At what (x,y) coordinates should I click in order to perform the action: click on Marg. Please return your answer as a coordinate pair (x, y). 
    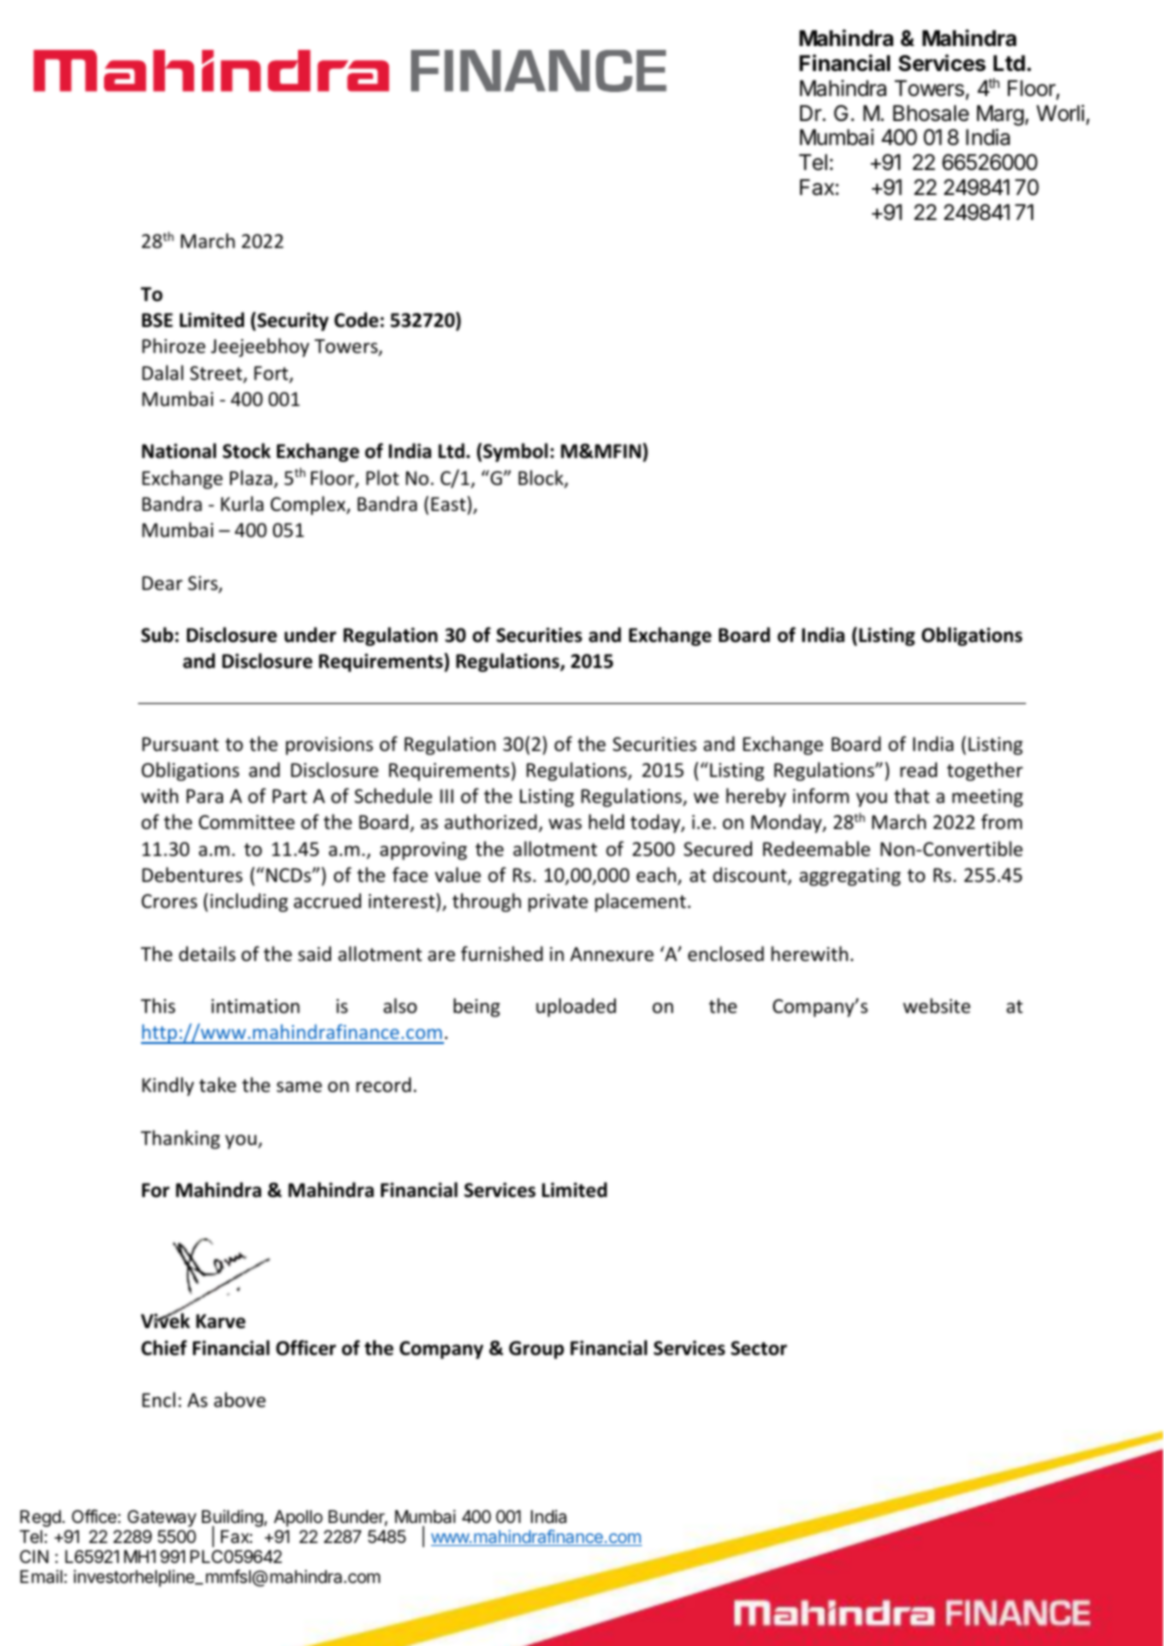
    Looking at the image, I should click on (1000, 115).
